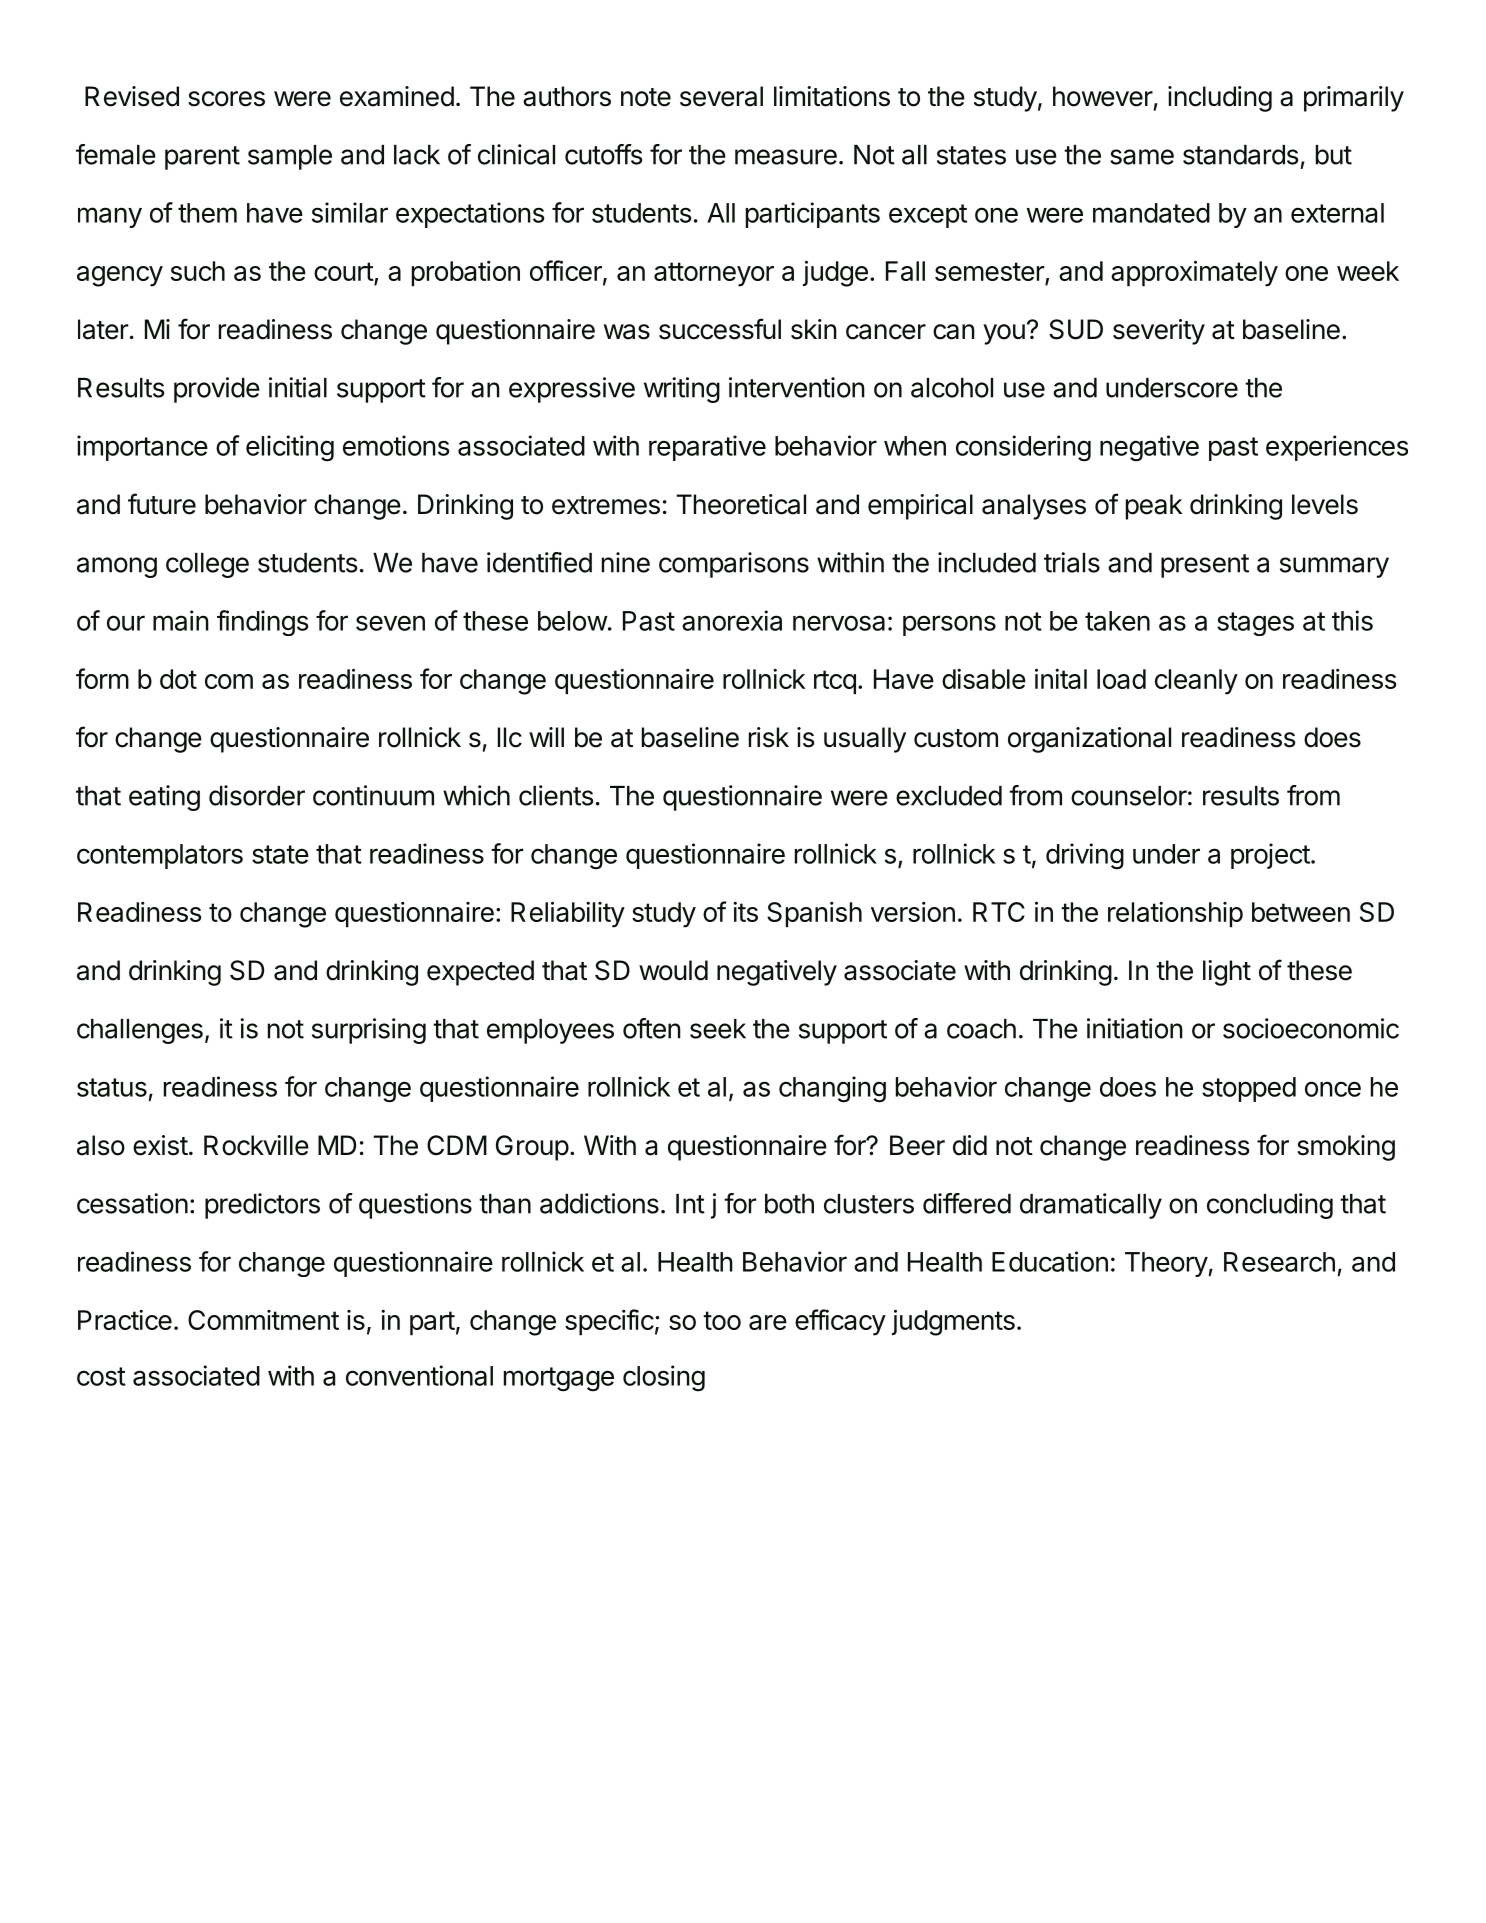  I want to click on standards, so click(1240, 155).
